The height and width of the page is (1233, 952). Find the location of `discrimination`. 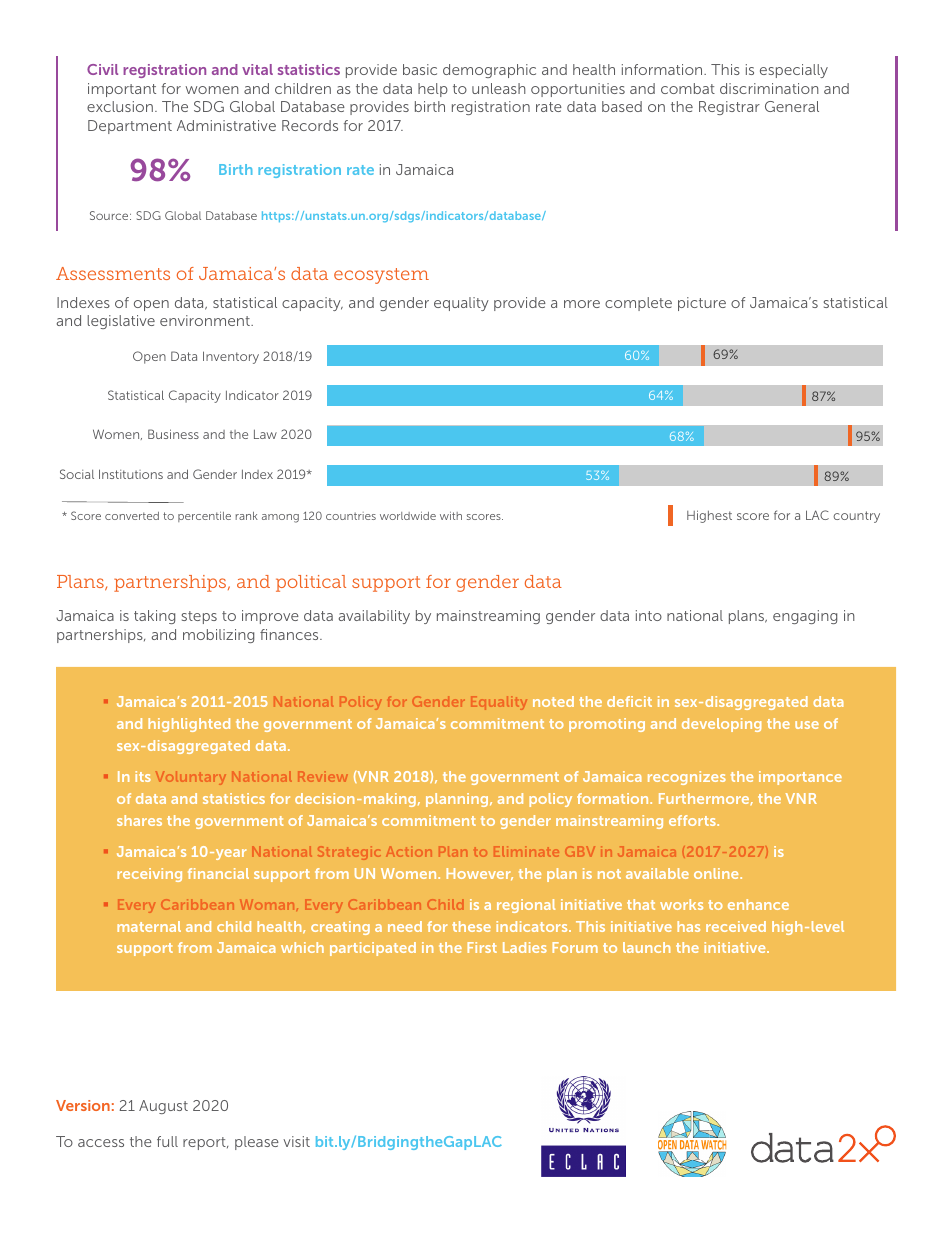

discrimination is located at coordinates (769, 88).
